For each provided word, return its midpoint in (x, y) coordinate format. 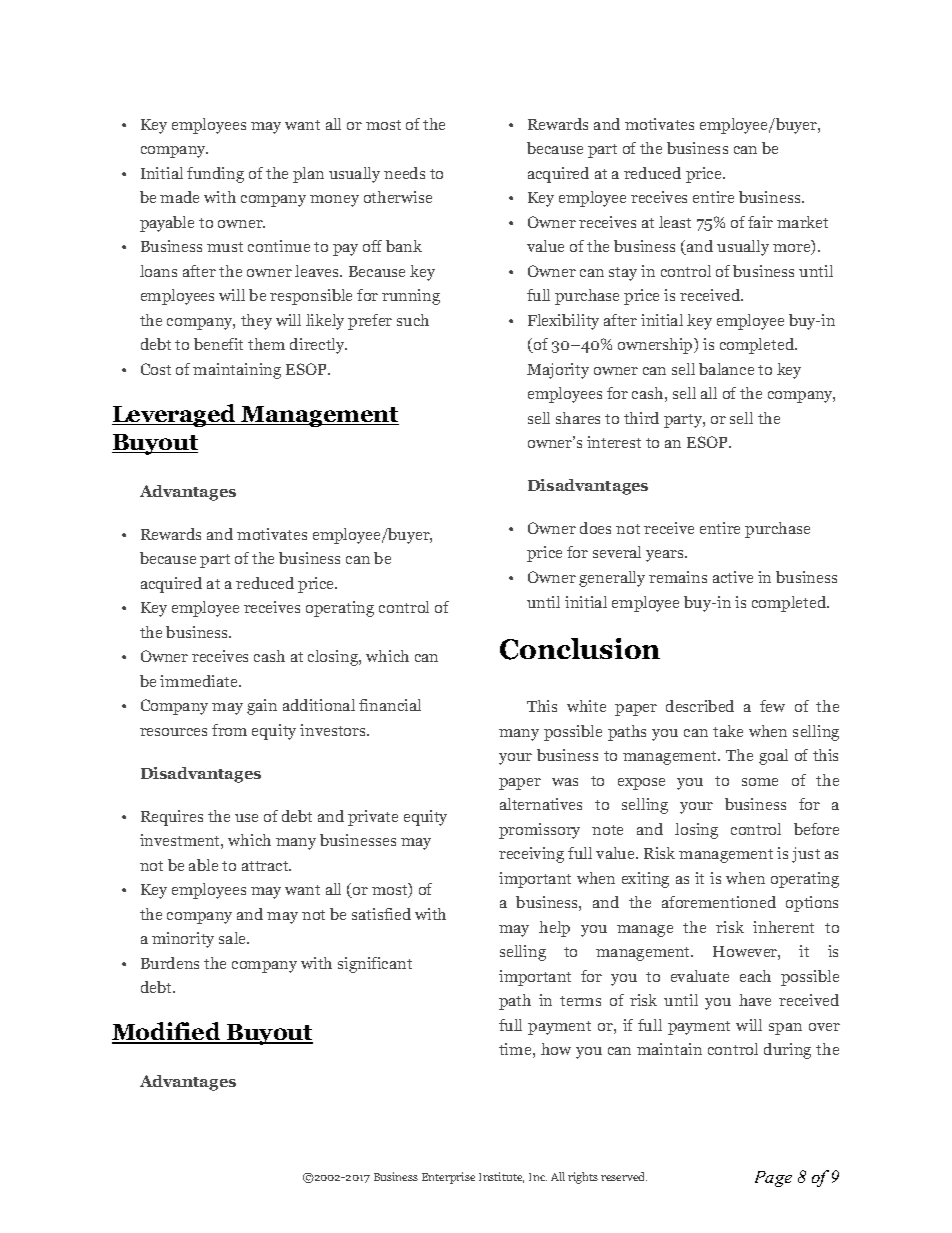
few (772, 706)
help (554, 929)
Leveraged (175, 415)
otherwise (398, 197)
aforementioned (719, 902)
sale (234, 938)
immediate (200, 681)
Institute (501, 1177)
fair (760, 222)
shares (578, 418)
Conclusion (580, 649)
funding (215, 175)
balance (726, 369)
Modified (167, 1033)
